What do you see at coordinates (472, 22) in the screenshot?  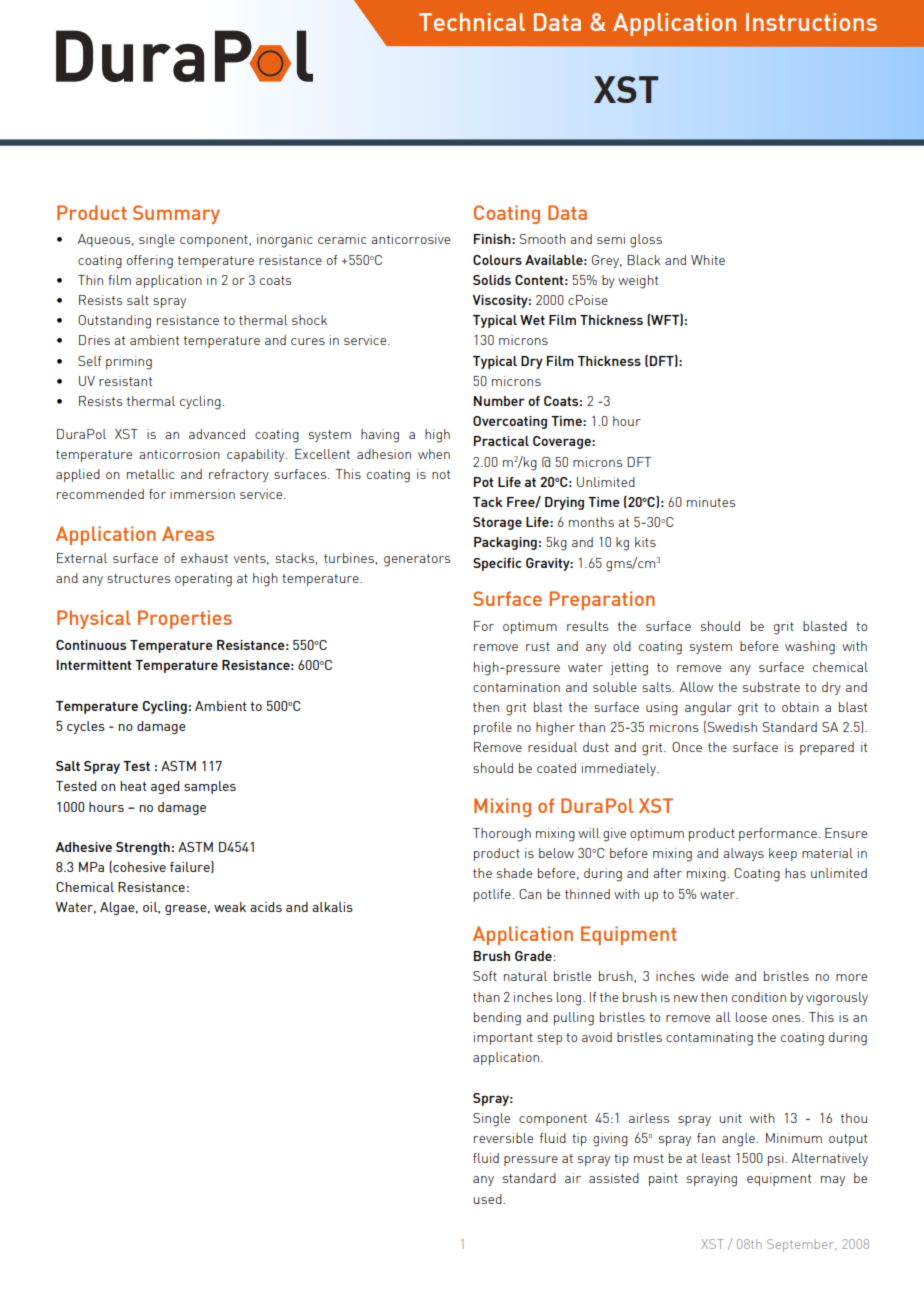 I see `Technical` at bounding box center [472, 22].
